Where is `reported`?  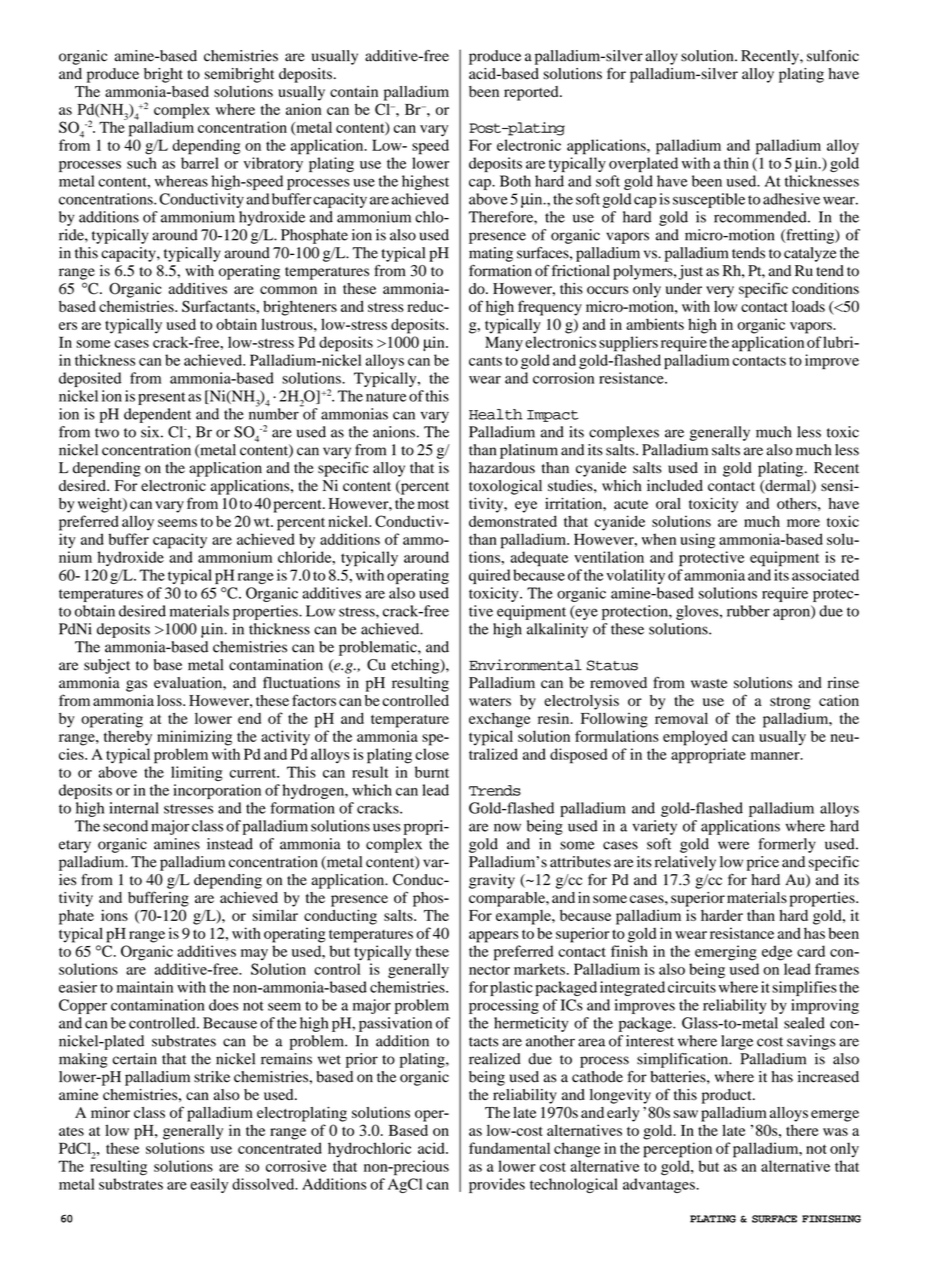
reported is located at coordinates (532, 93).
